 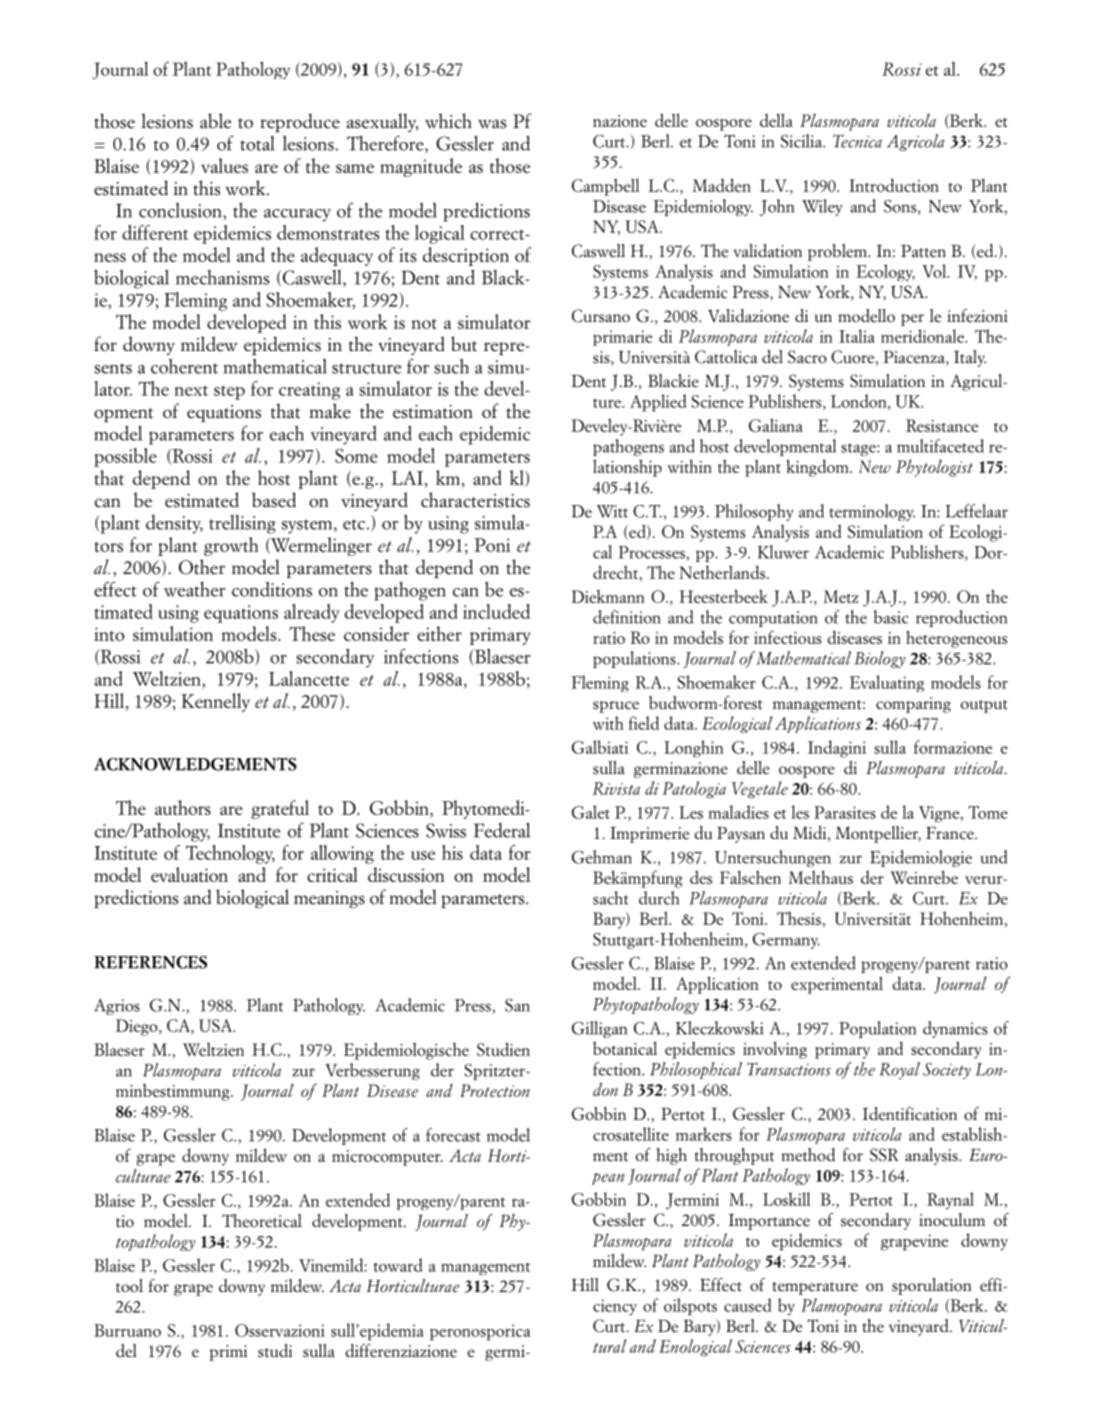 I want to click on terminology, so click(x=872, y=512).
